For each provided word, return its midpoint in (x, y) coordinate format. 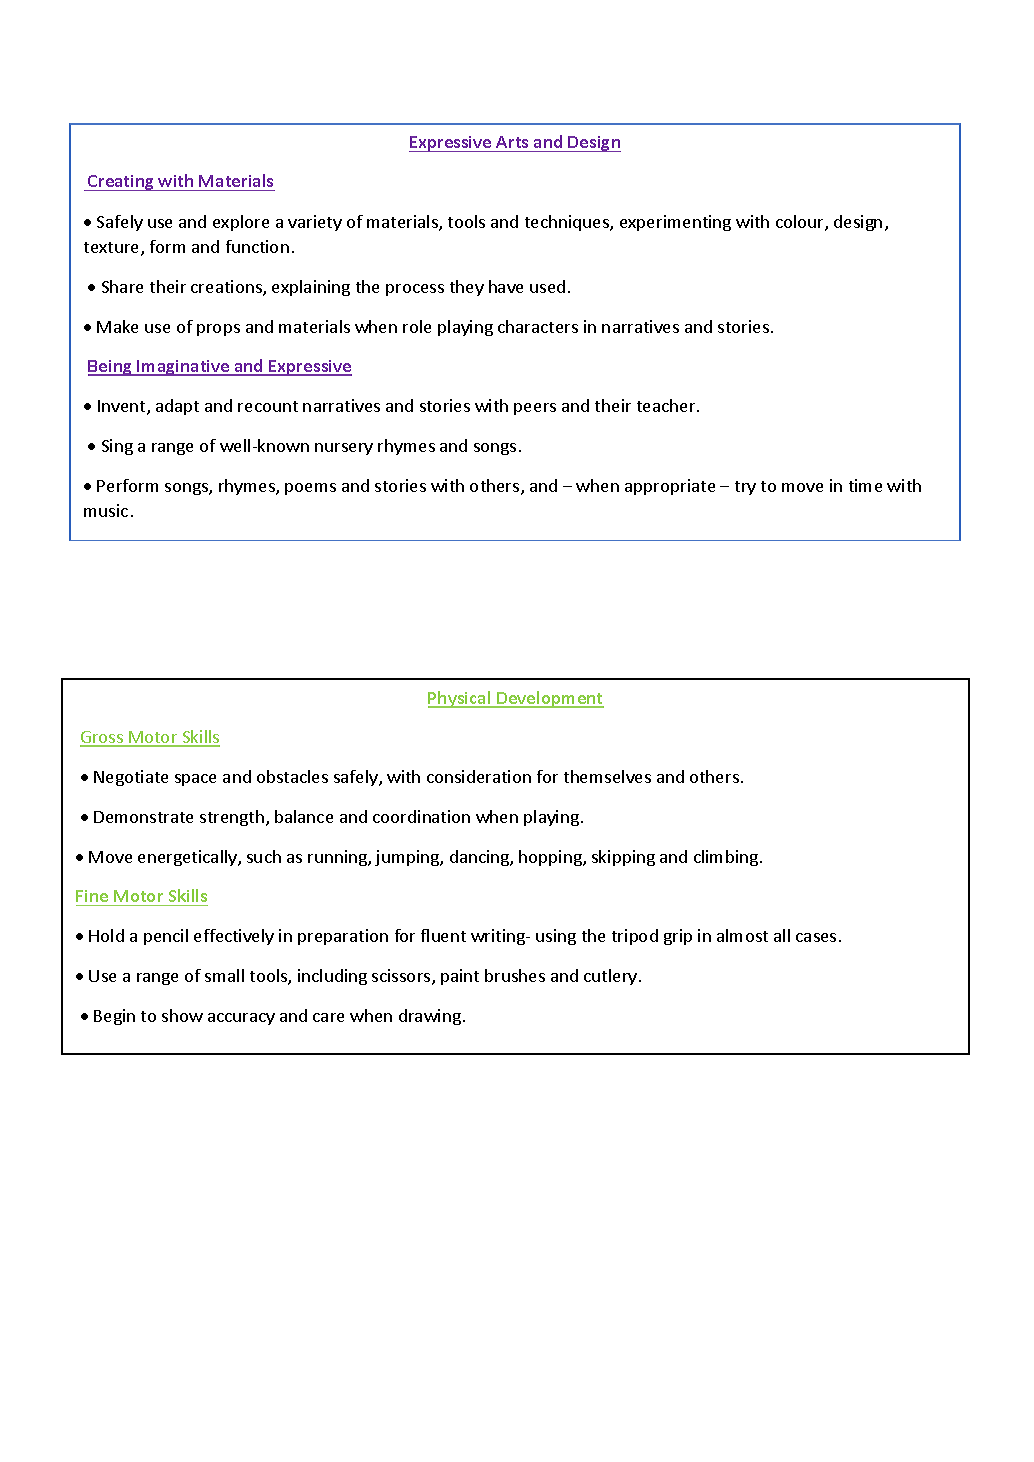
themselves (607, 776)
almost (742, 935)
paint (460, 977)
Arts (512, 144)
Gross (103, 738)
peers (535, 409)
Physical (460, 699)
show (182, 1015)
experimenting (675, 223)
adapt (177, 407)
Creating (121, 183)
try (745, 488)
